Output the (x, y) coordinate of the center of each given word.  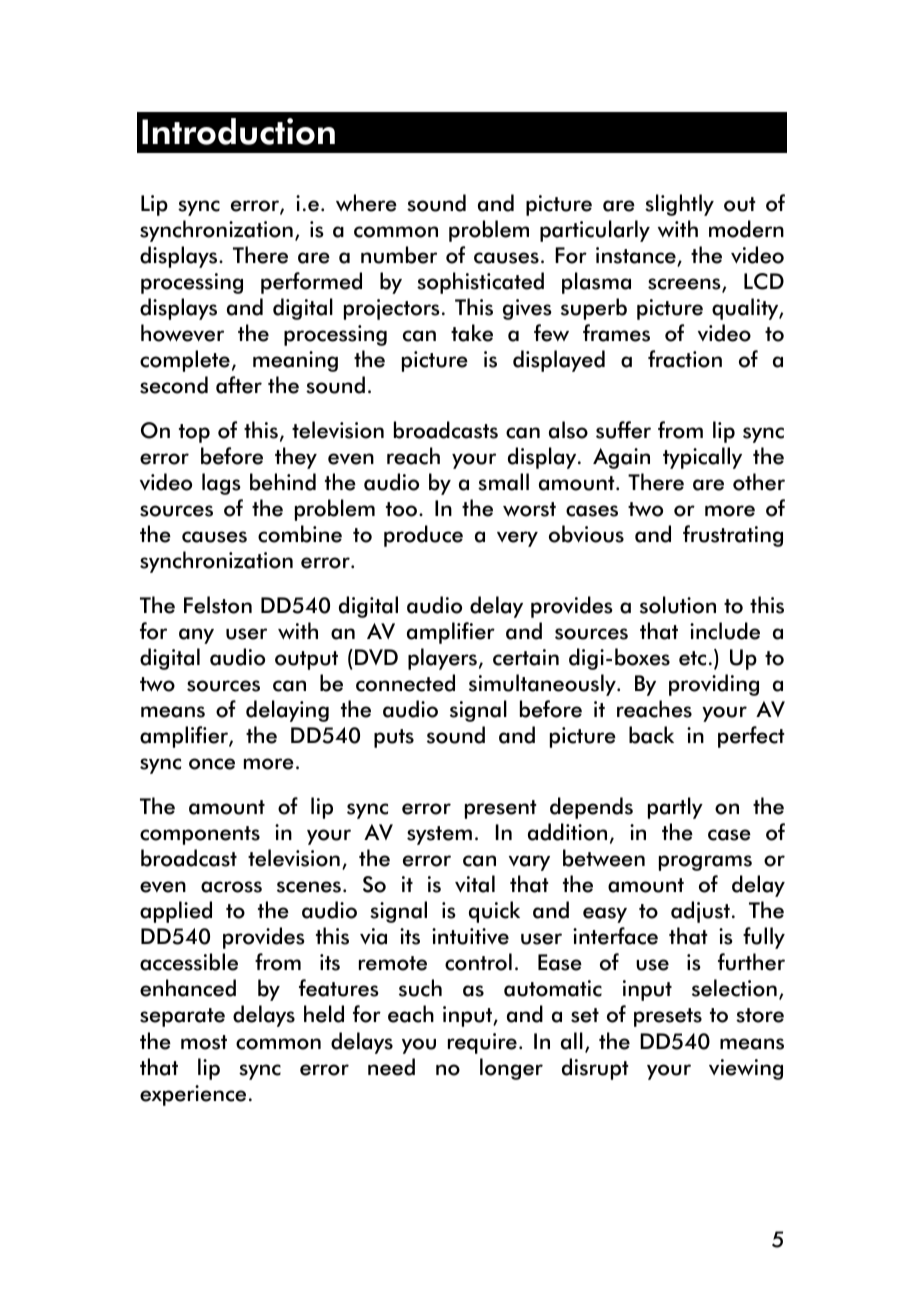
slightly (679, 205)
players (442, 659)
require (482, 1043)
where (366, 203)
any (196, 636)
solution (678, 605)
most (204, 1042)
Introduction (238, 131)
